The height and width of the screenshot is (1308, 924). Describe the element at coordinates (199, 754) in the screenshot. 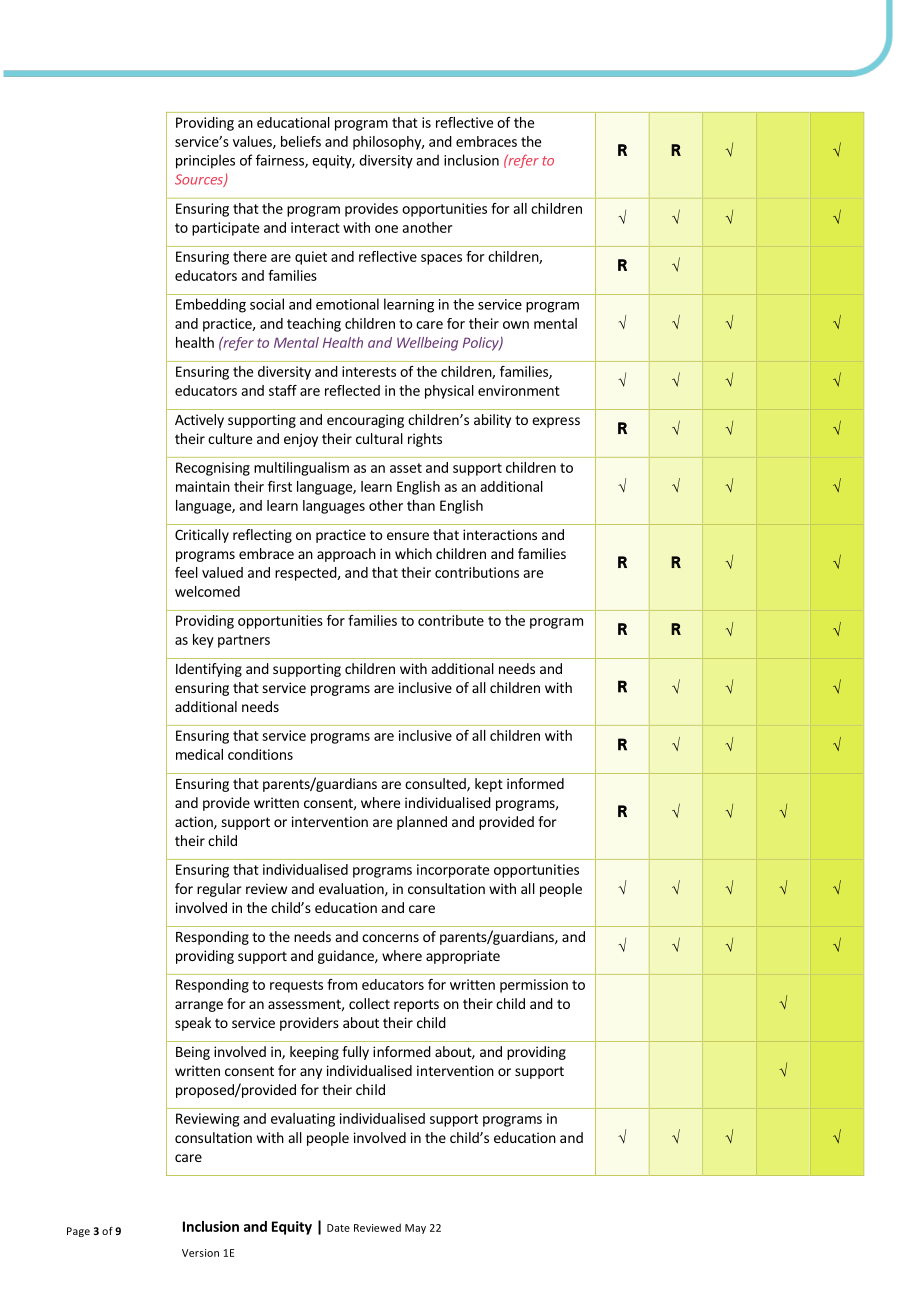

I see `medical` at that location.
